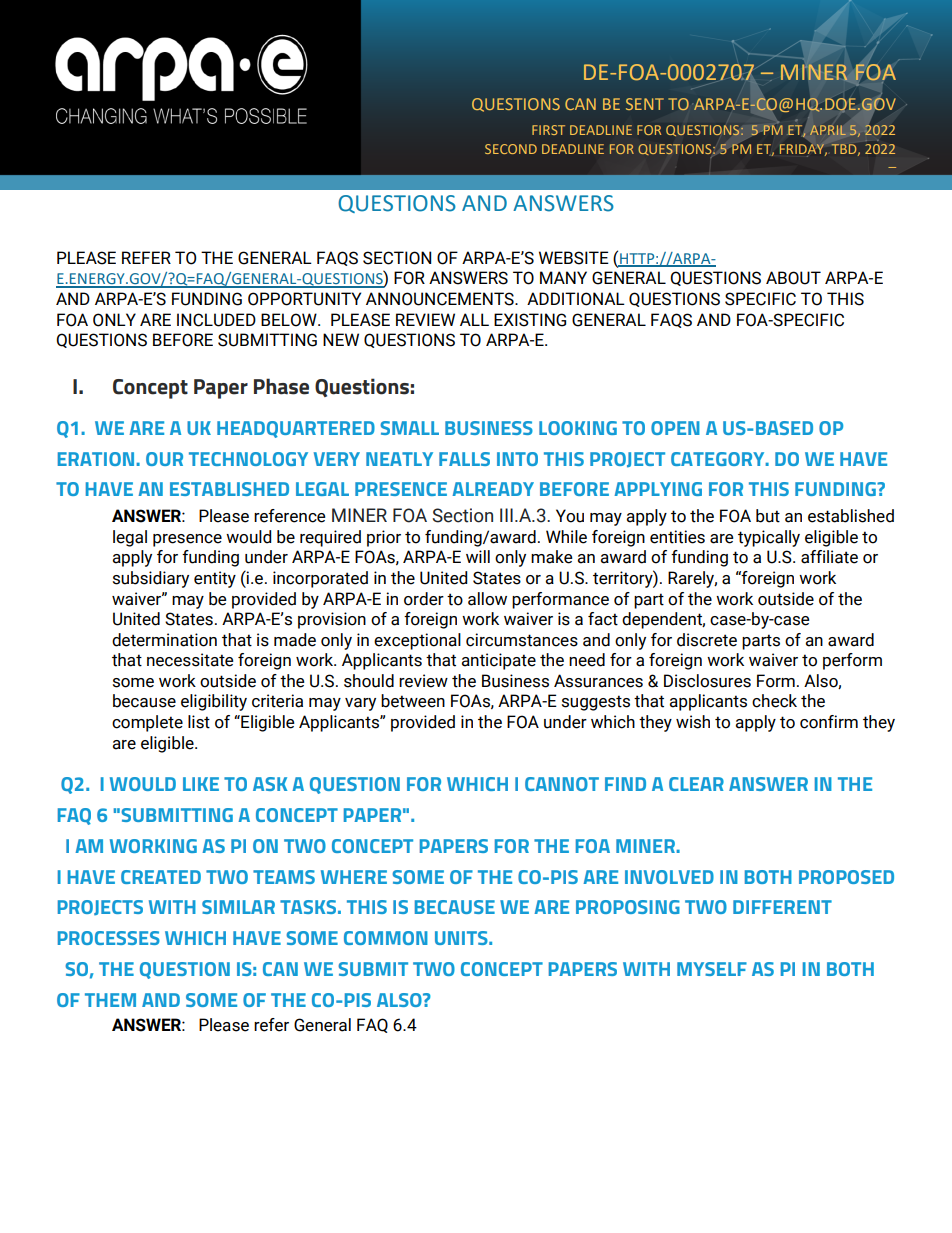 The width and height of the page is (952, 1233). Describe the element at coordinates (696, 784) in the page. I see `CLEAR` at that location.
